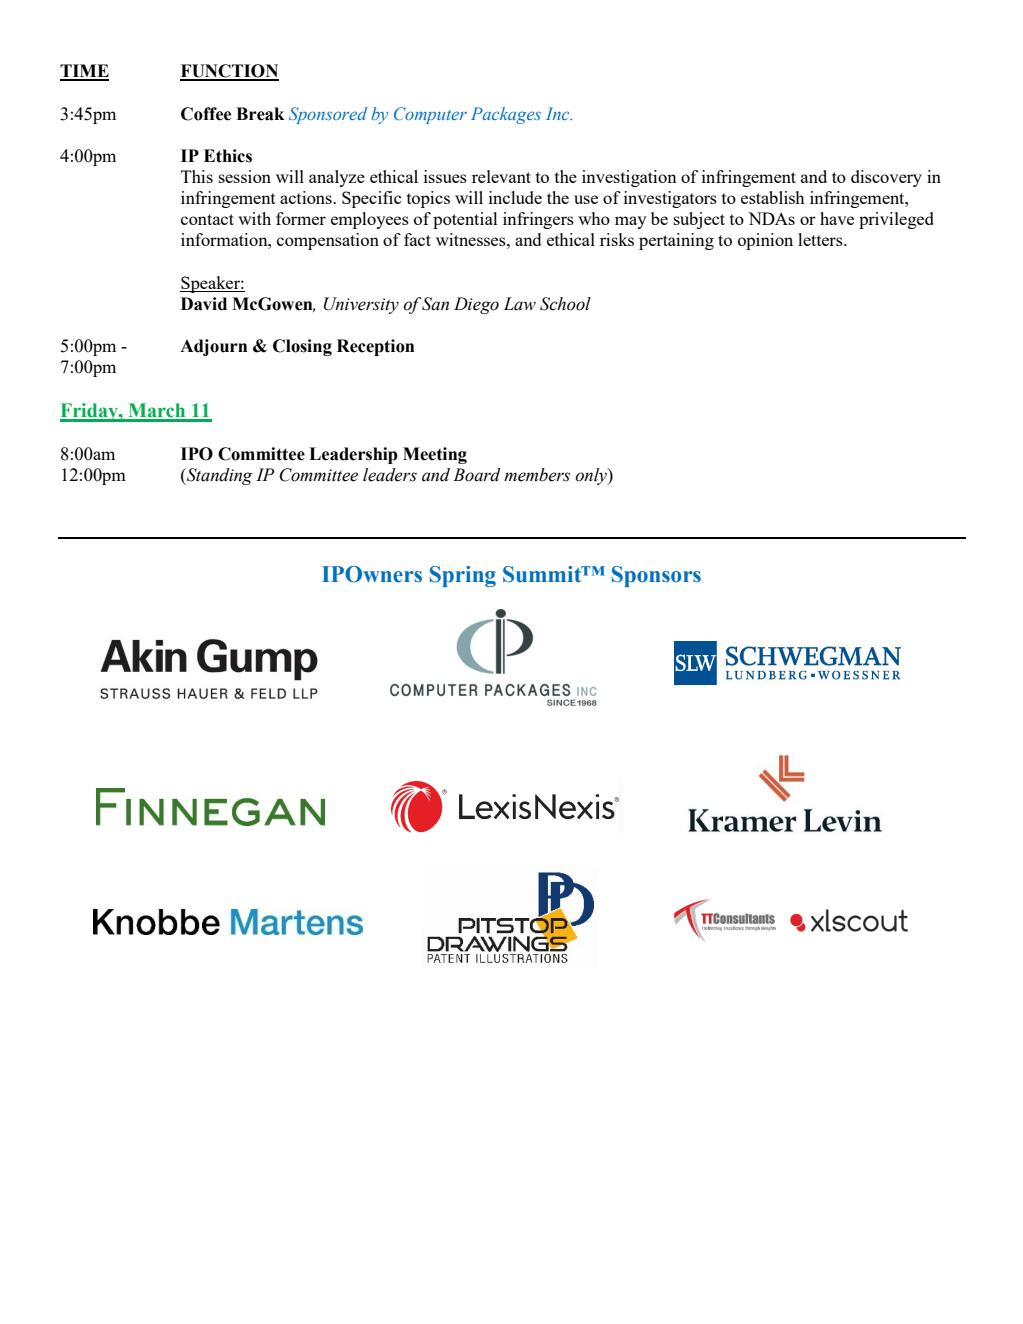  What do you see at coordinates (229, 72) in the screenshot?
I see `FUNCTION` at bounding box center [229, 72].
